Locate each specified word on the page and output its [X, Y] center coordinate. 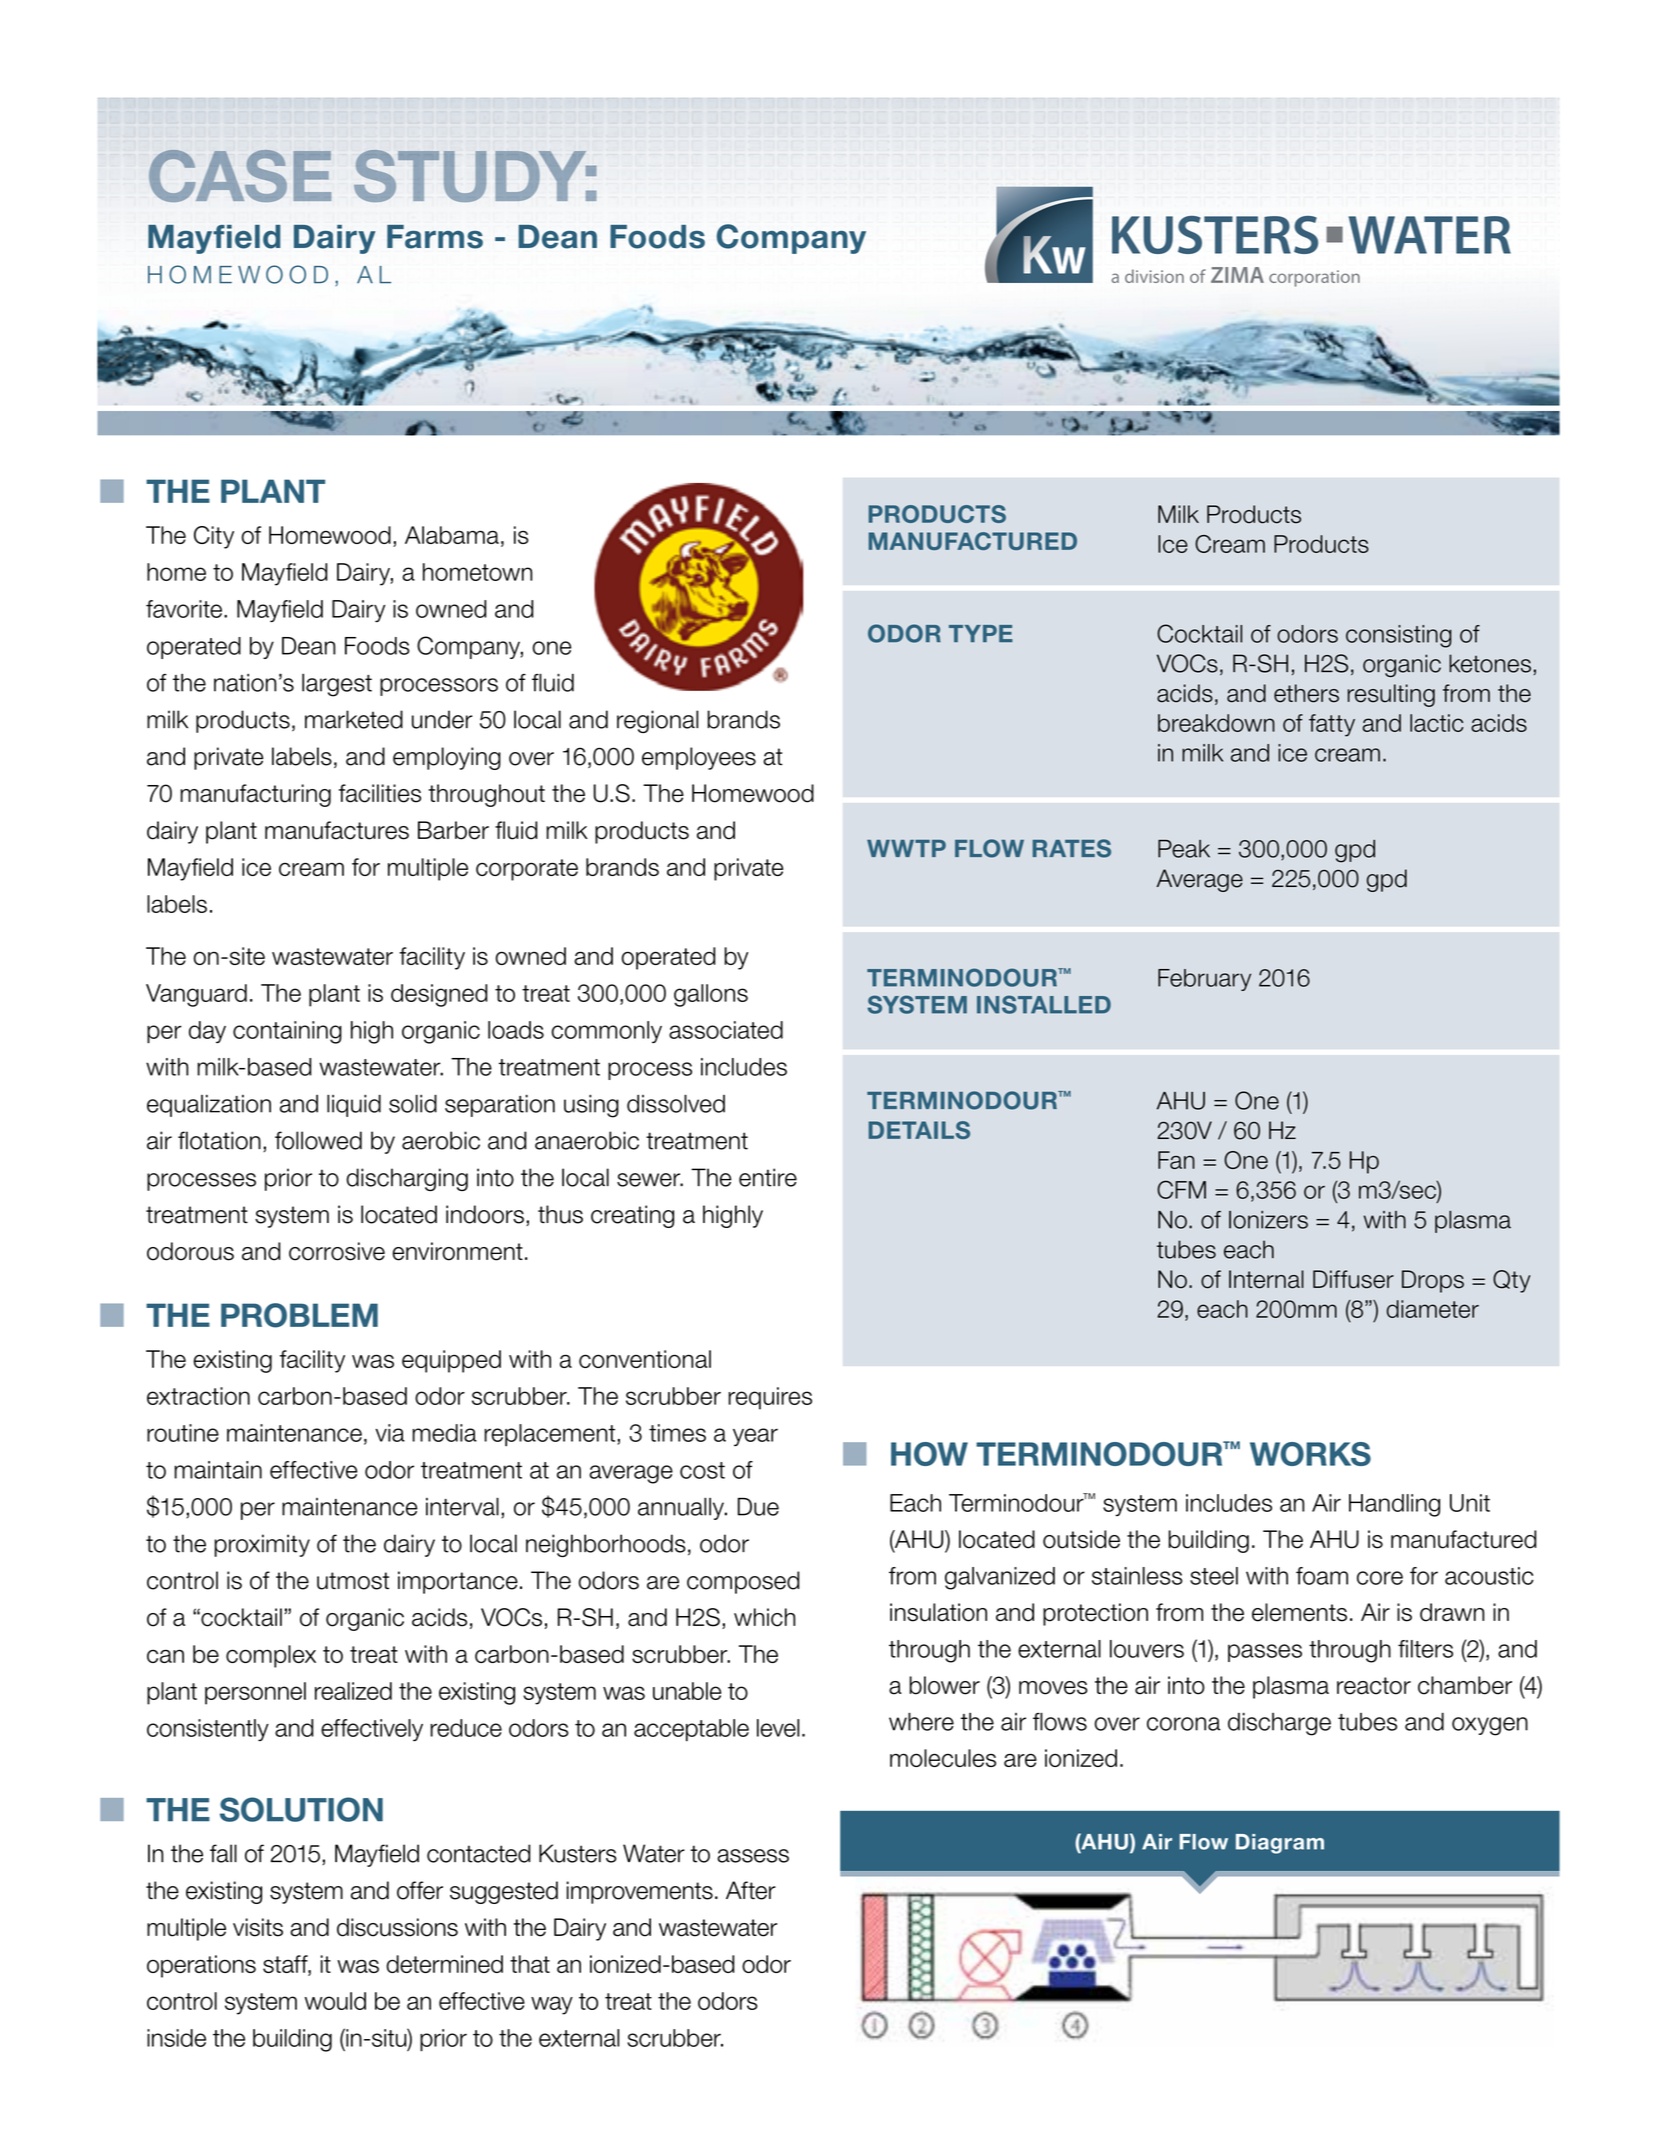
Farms [435, 237]
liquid [354, 1106]
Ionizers [1268, 1220]
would [335, 2001]
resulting [1391, 695]
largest [337, 685]
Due [758, 1507]
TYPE [981, 633]
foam [1322, 1576]
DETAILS [919, 1130]
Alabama [452, 535]
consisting [1399, 636]
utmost [353, 1581]
